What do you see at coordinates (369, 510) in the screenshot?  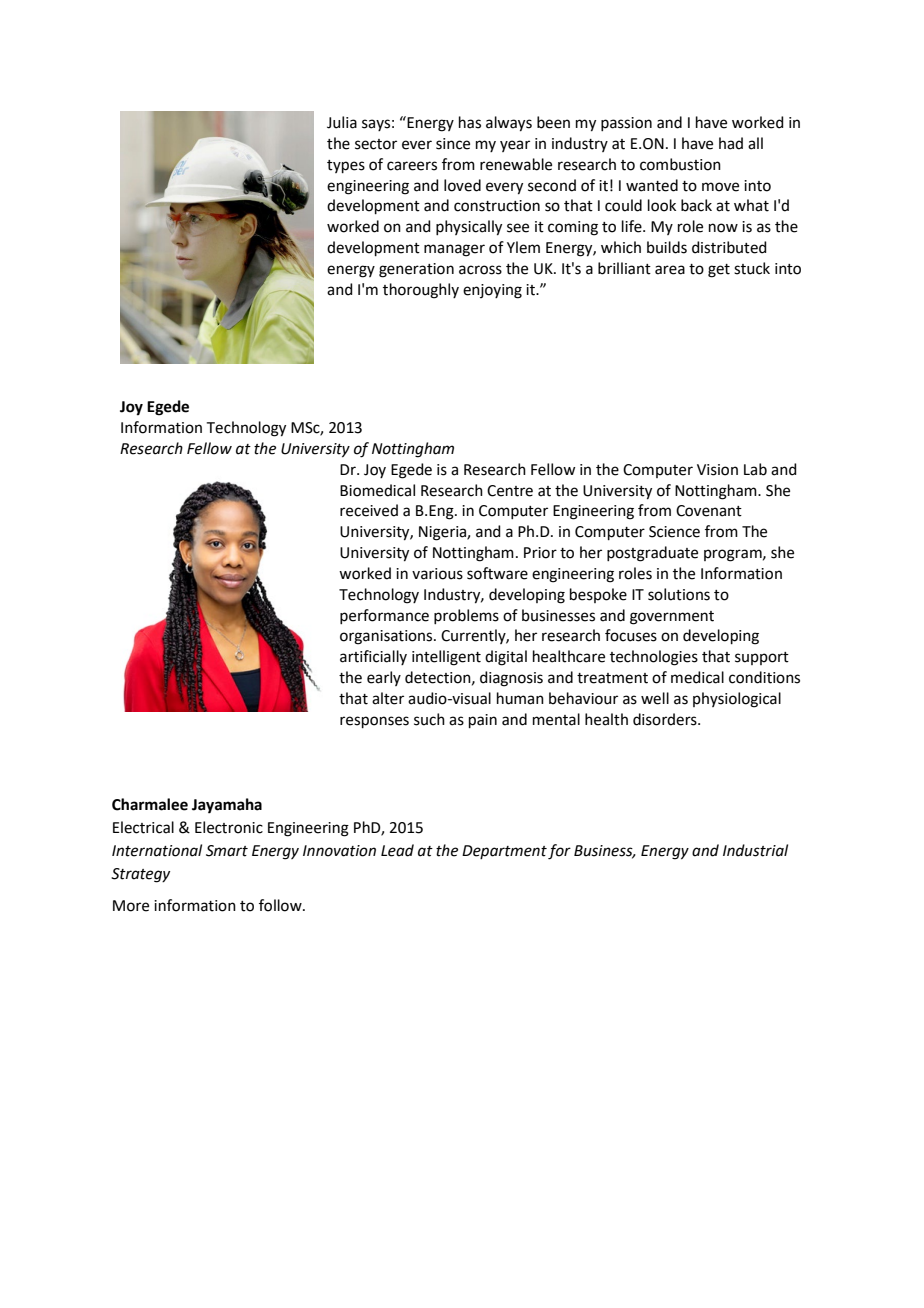 I see `received` at bounding box center [369, 510].
